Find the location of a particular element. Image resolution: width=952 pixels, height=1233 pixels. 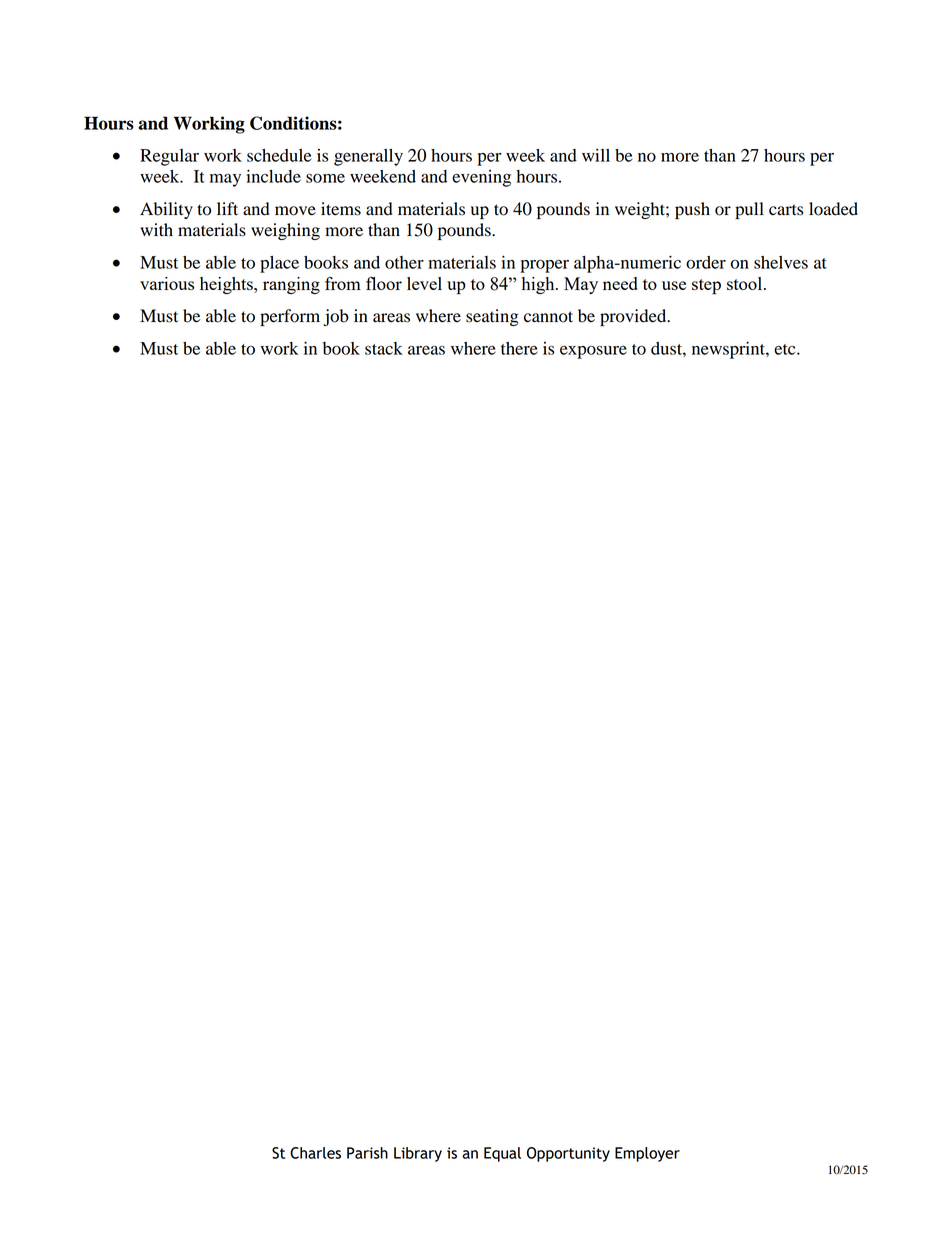

evening is located at coordinates (481, 178).
